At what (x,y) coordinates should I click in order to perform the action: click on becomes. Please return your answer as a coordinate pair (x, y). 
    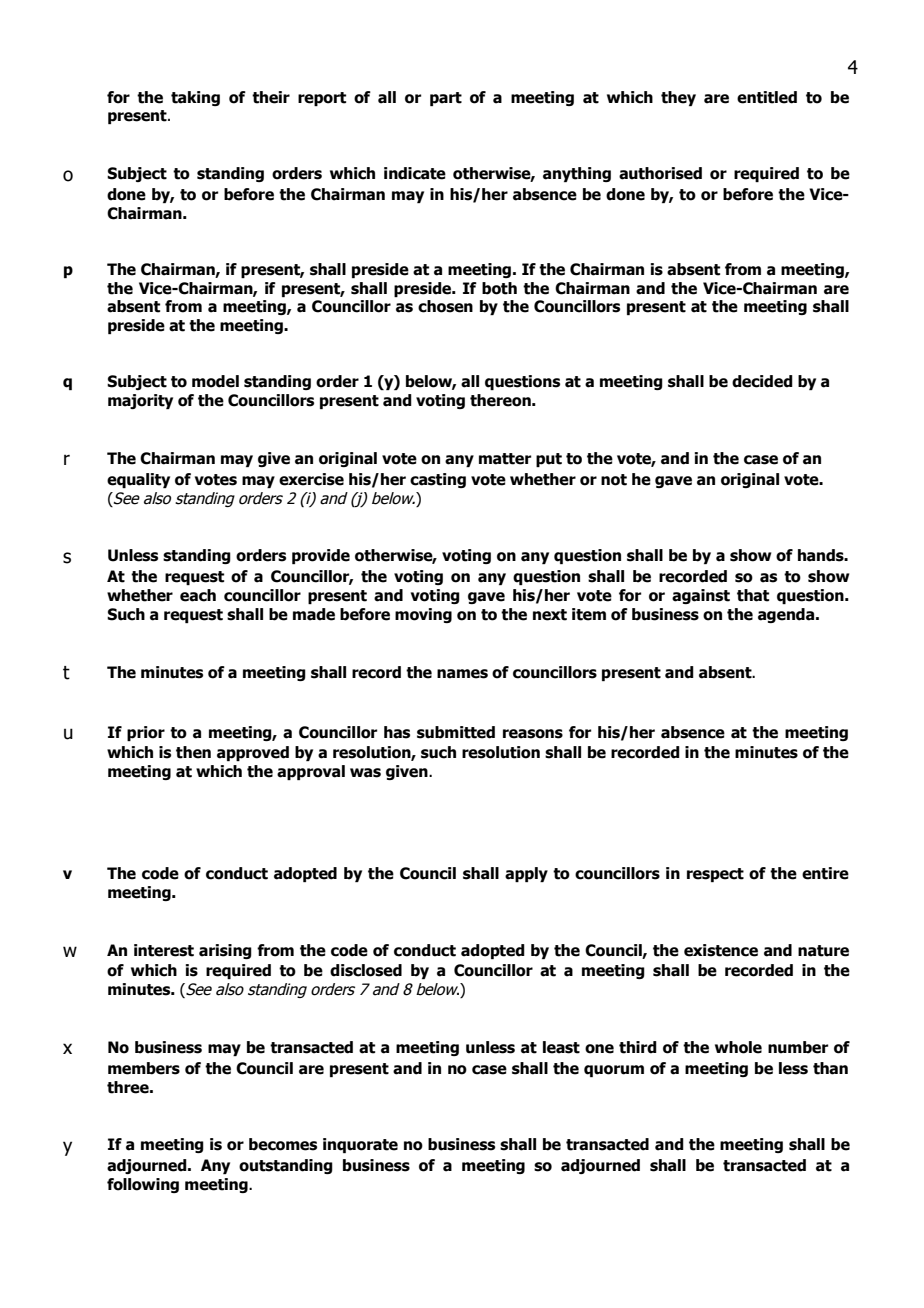
    Looking at the image, I should click on (283, 1144).
